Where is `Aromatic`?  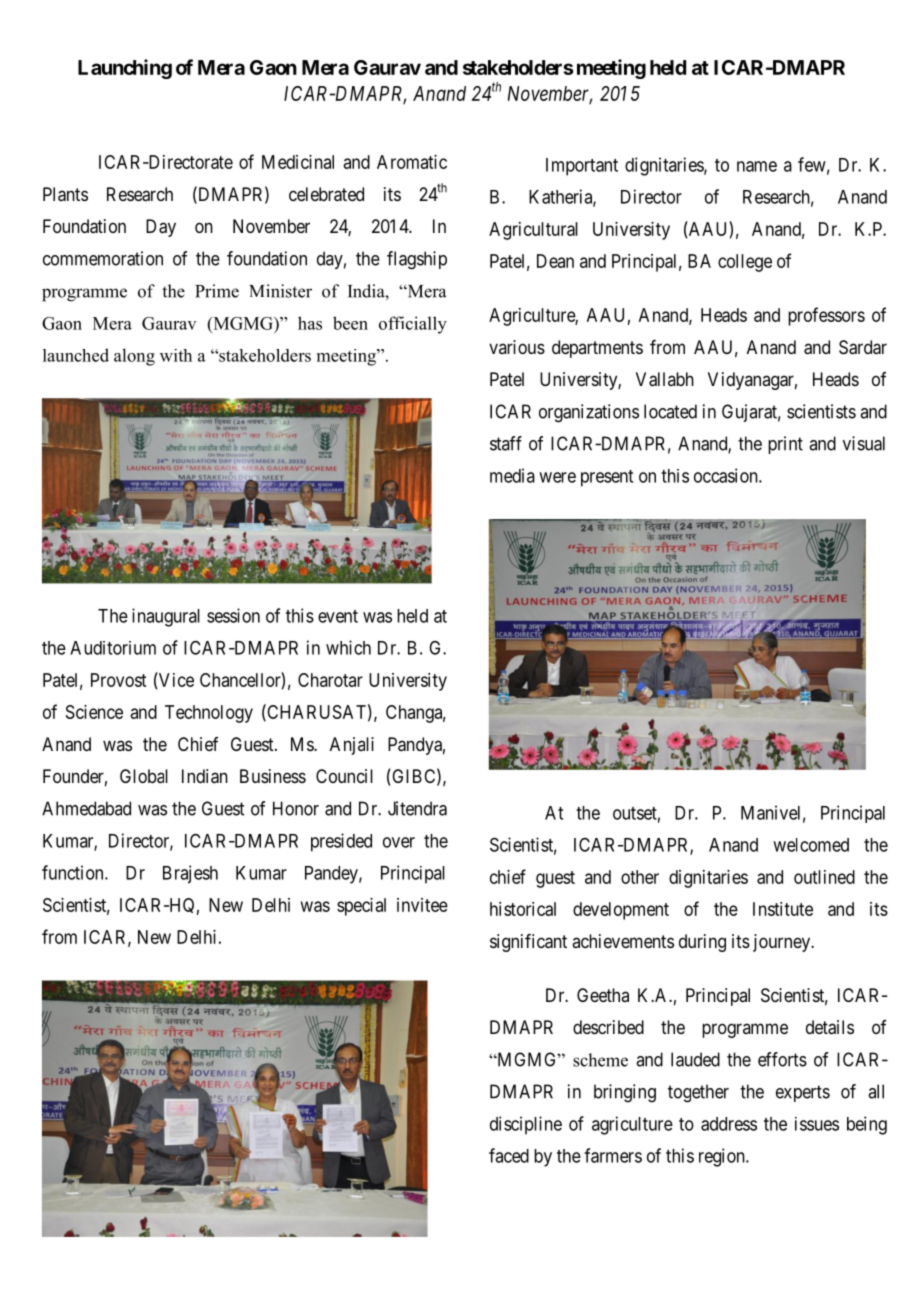
Aromatic is located at coordinates (412, 162).
